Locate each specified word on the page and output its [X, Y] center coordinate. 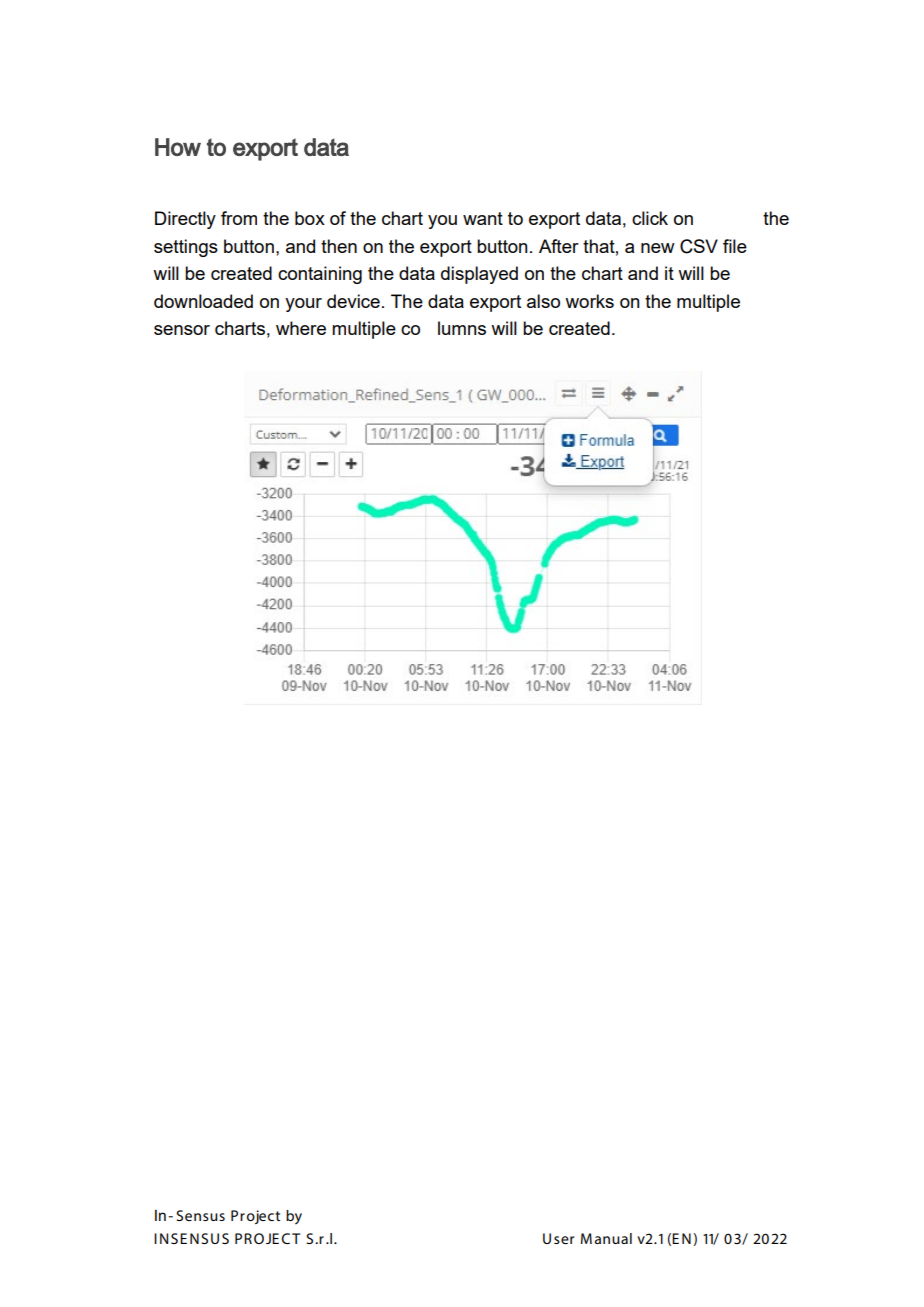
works [589, 301]
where [301, 328]
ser [564, 1240]
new [658, 248]
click [650, 218]
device [353, 301]
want [483, 218]
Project [255, 1217]
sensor [182, 330]
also [543, 301]
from [239, 218]
